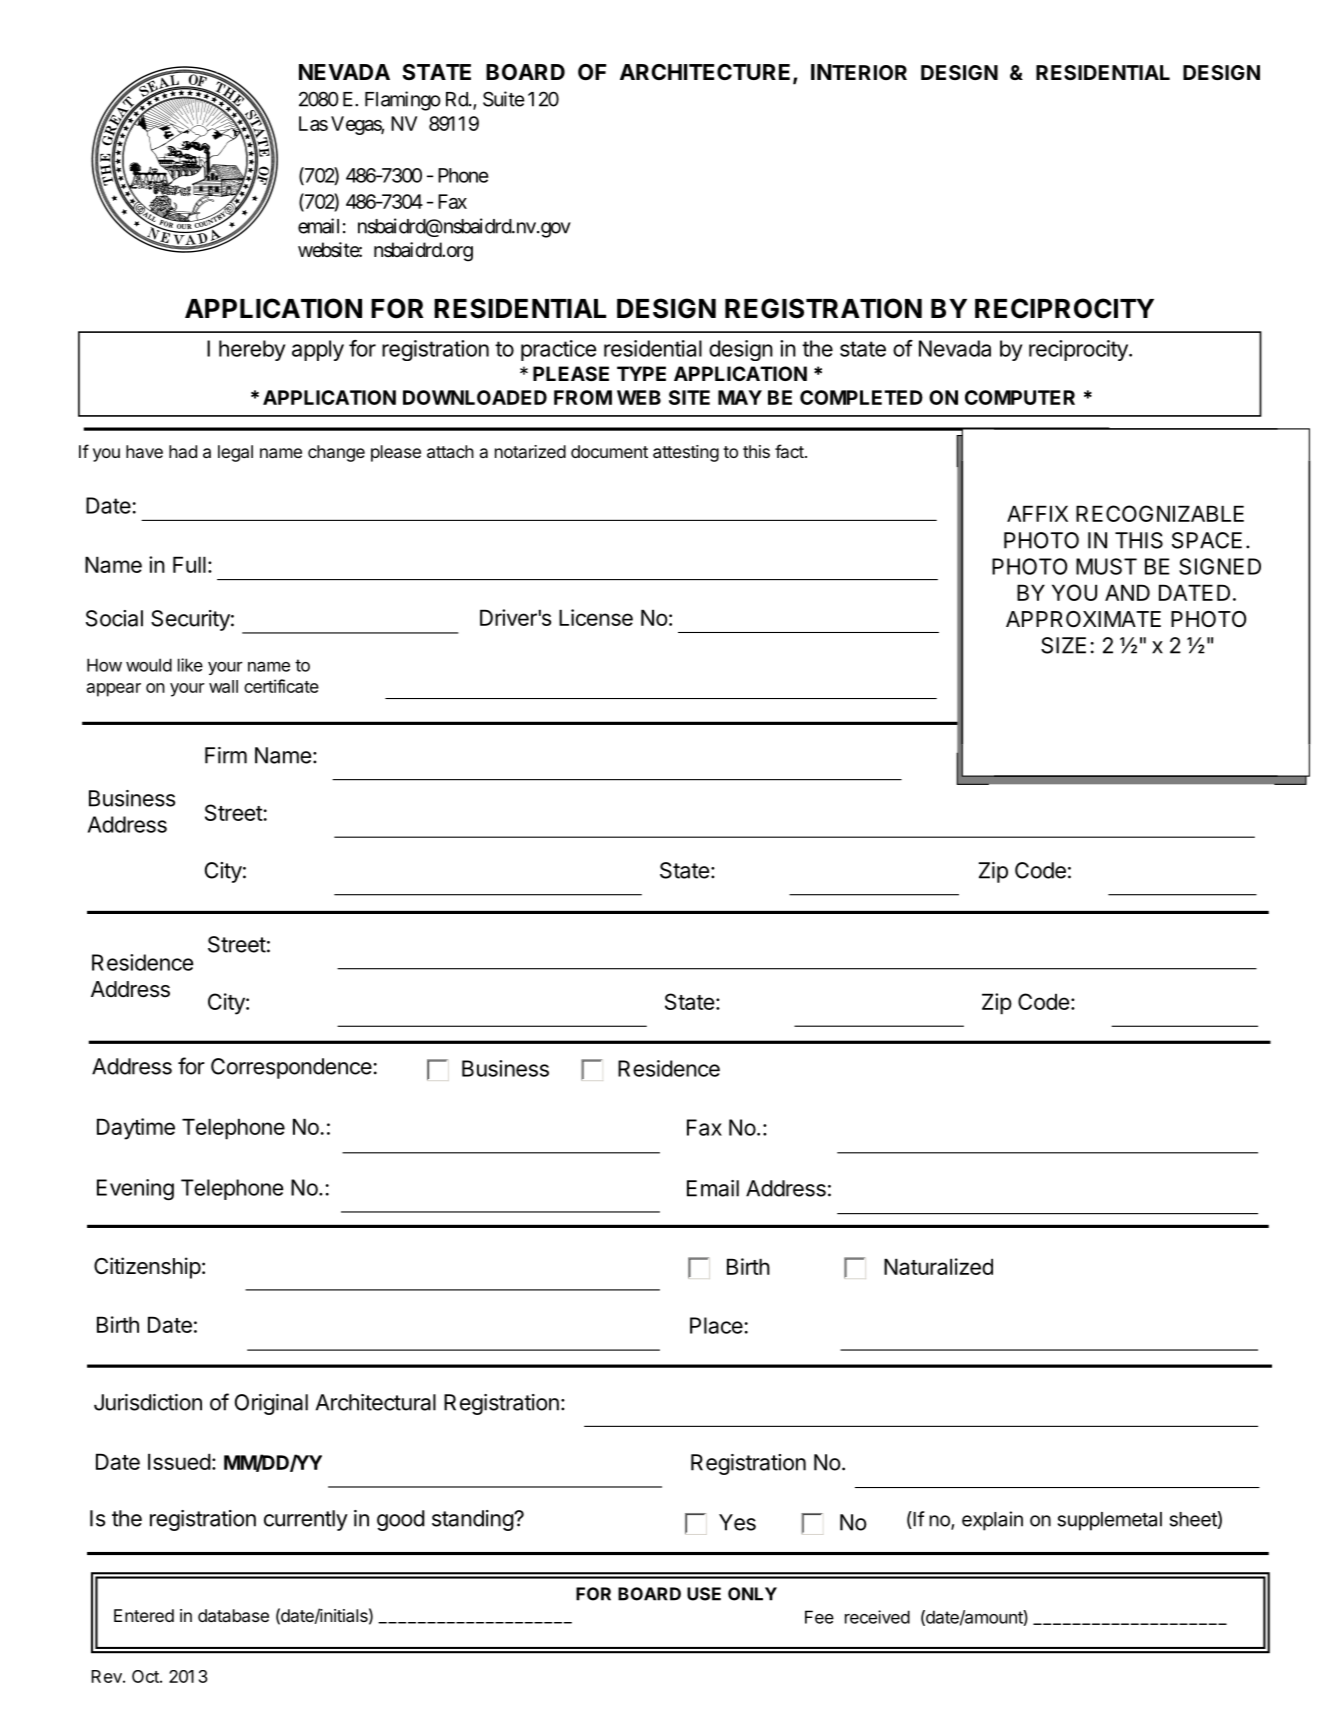 This image has height=1736, width=1341. Describe the element at coordinates (233, 1615) in the image. I see `database` at that location.
